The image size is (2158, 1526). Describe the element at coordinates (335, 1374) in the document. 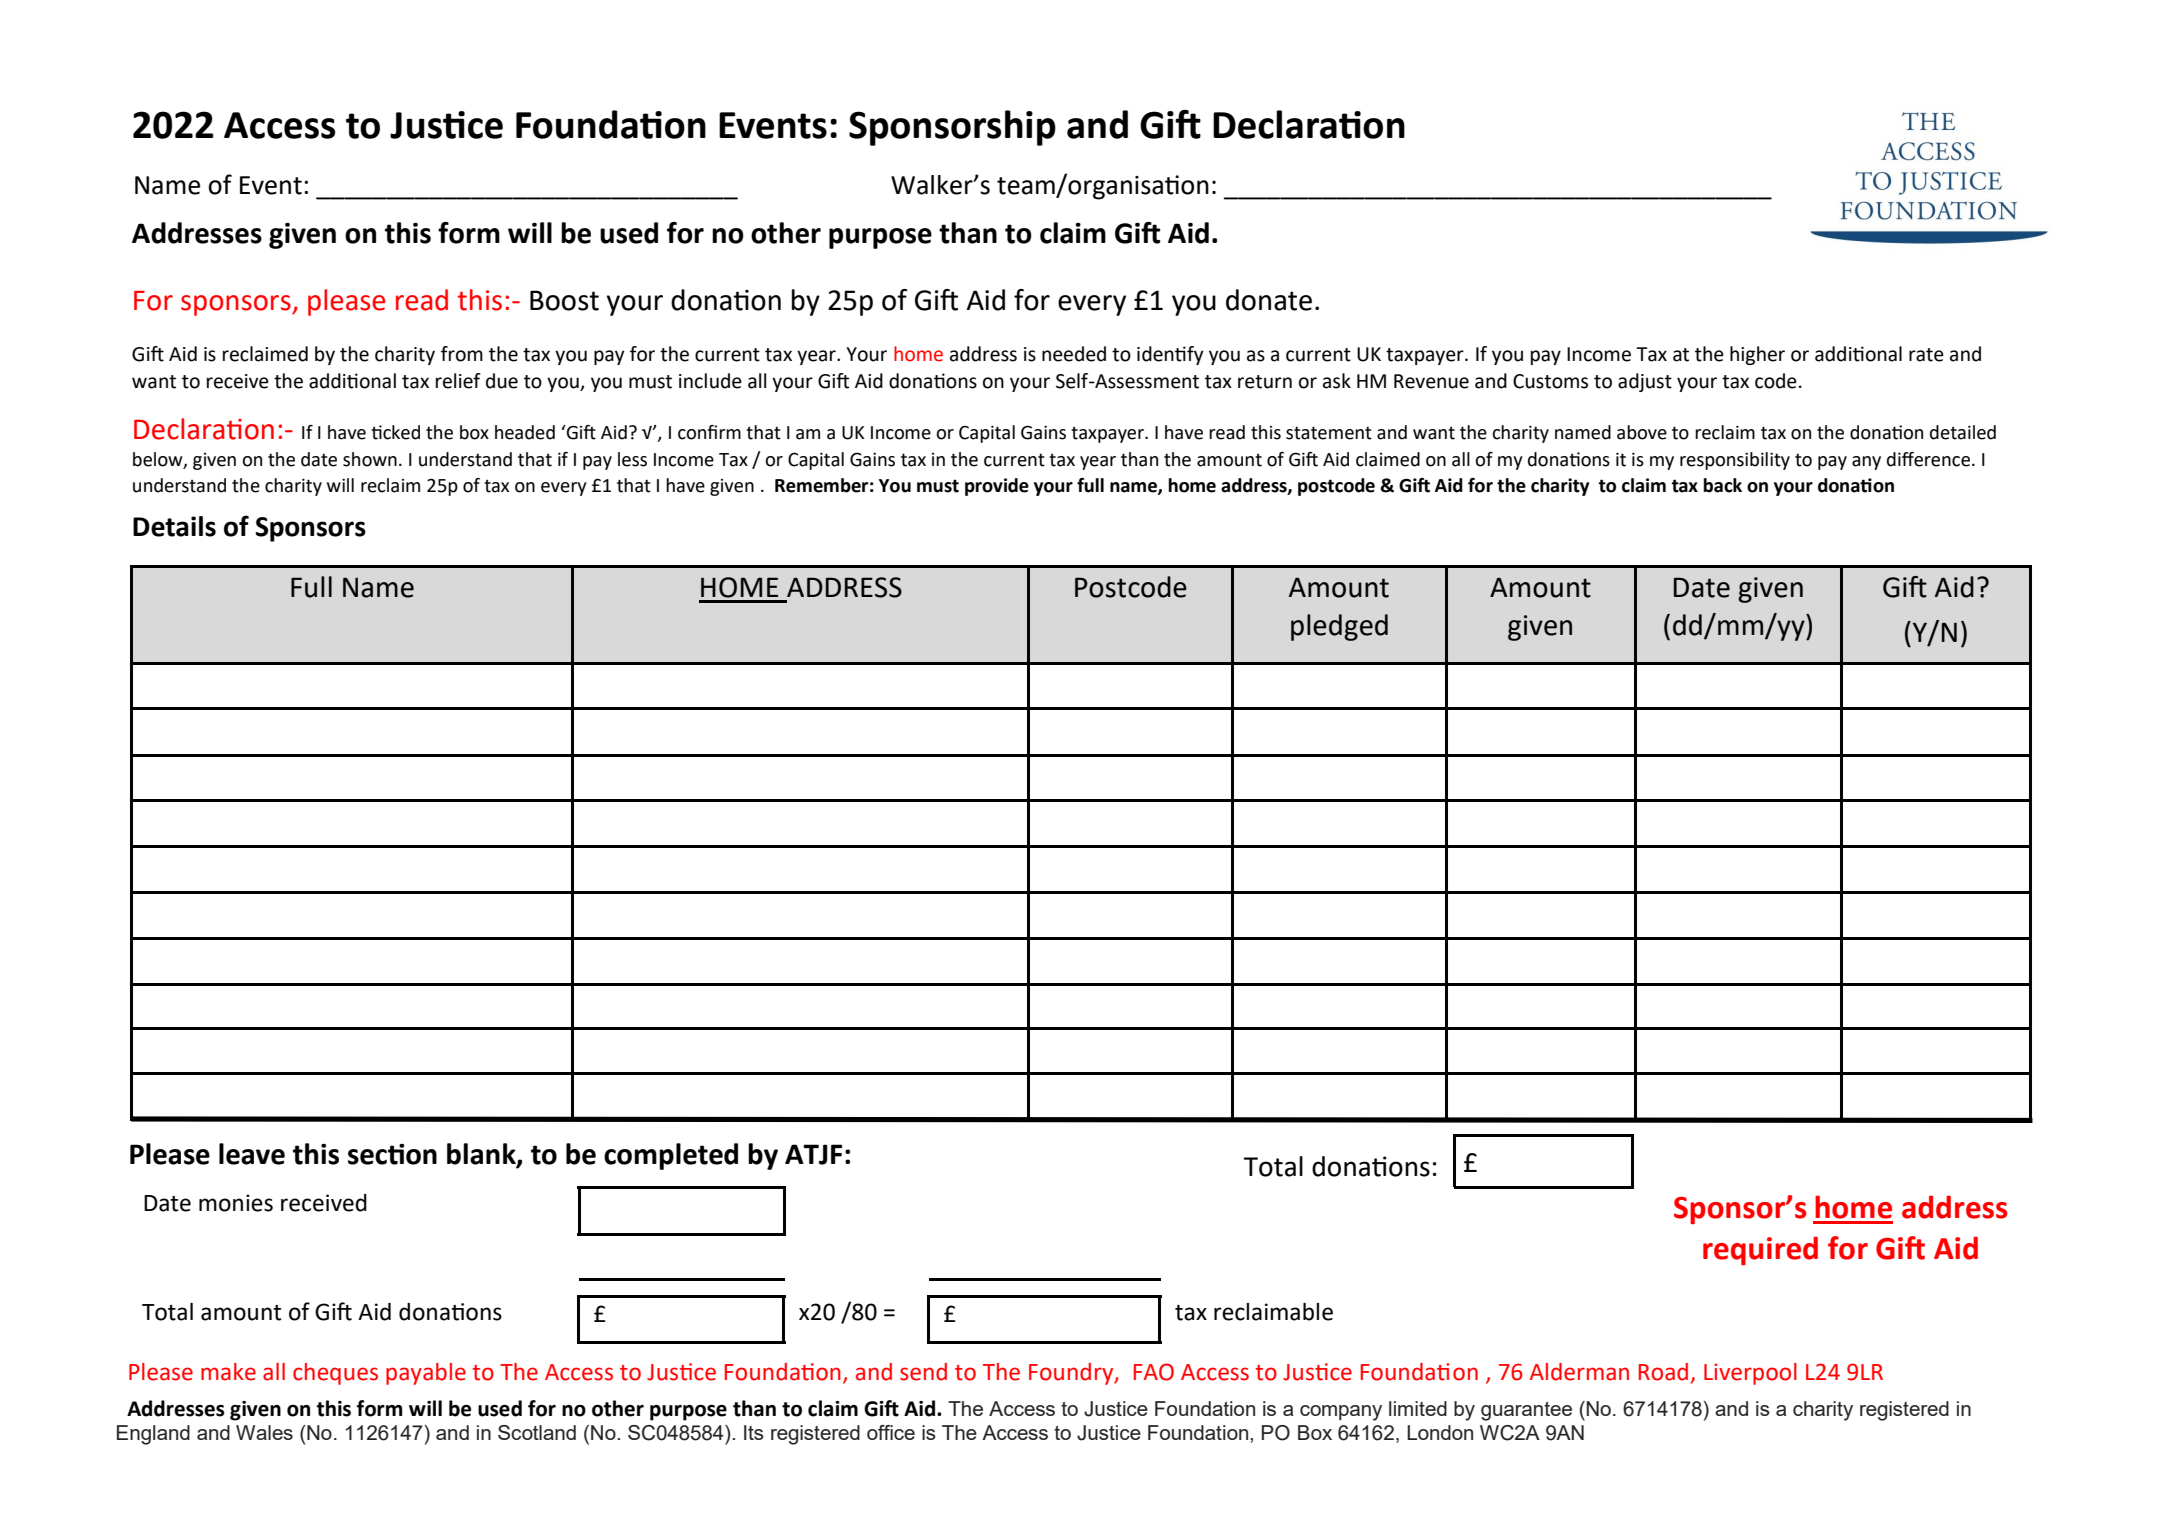

I see `cheques` at that location.
